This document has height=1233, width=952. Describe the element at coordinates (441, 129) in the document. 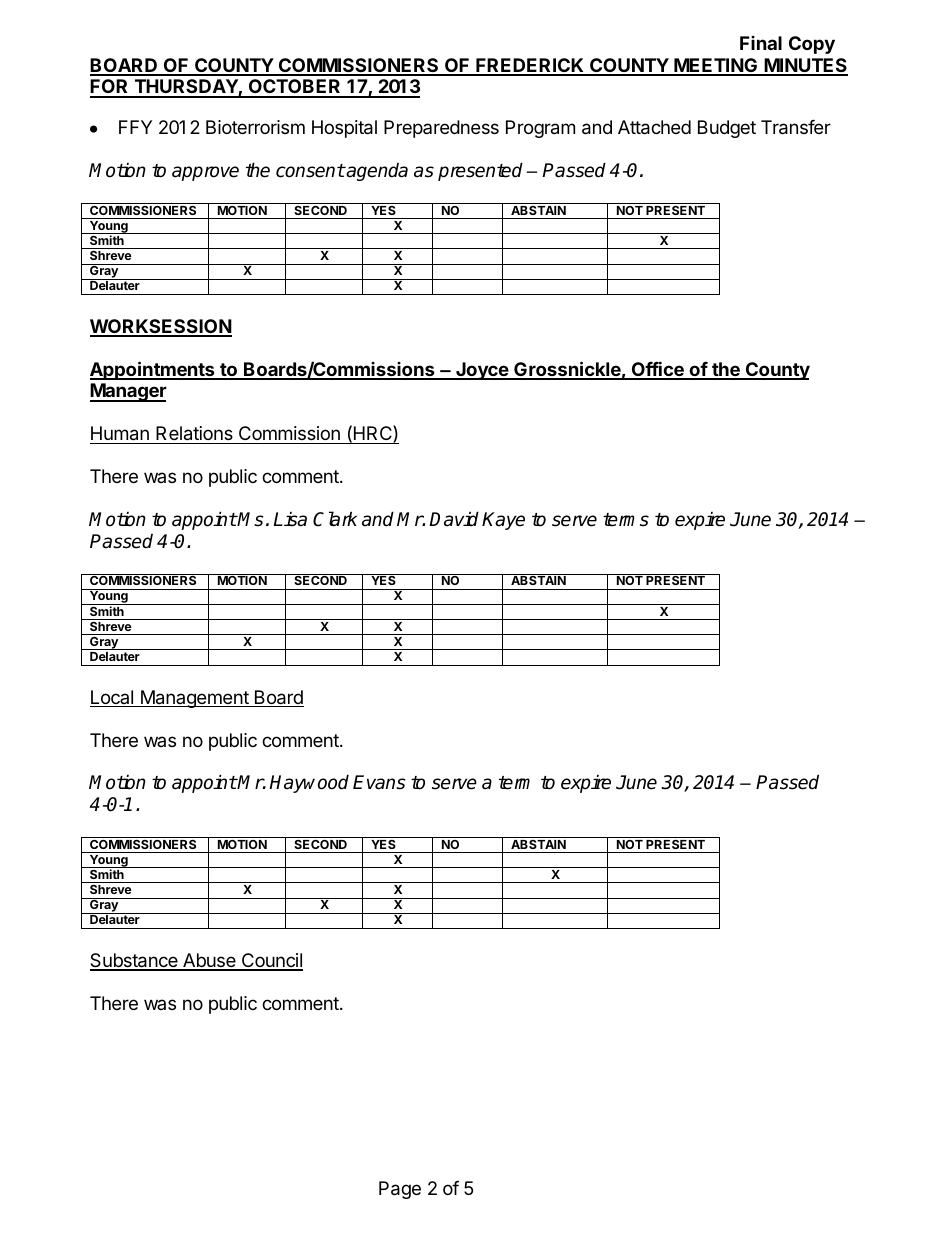

I see `Preparedness` at that location.
